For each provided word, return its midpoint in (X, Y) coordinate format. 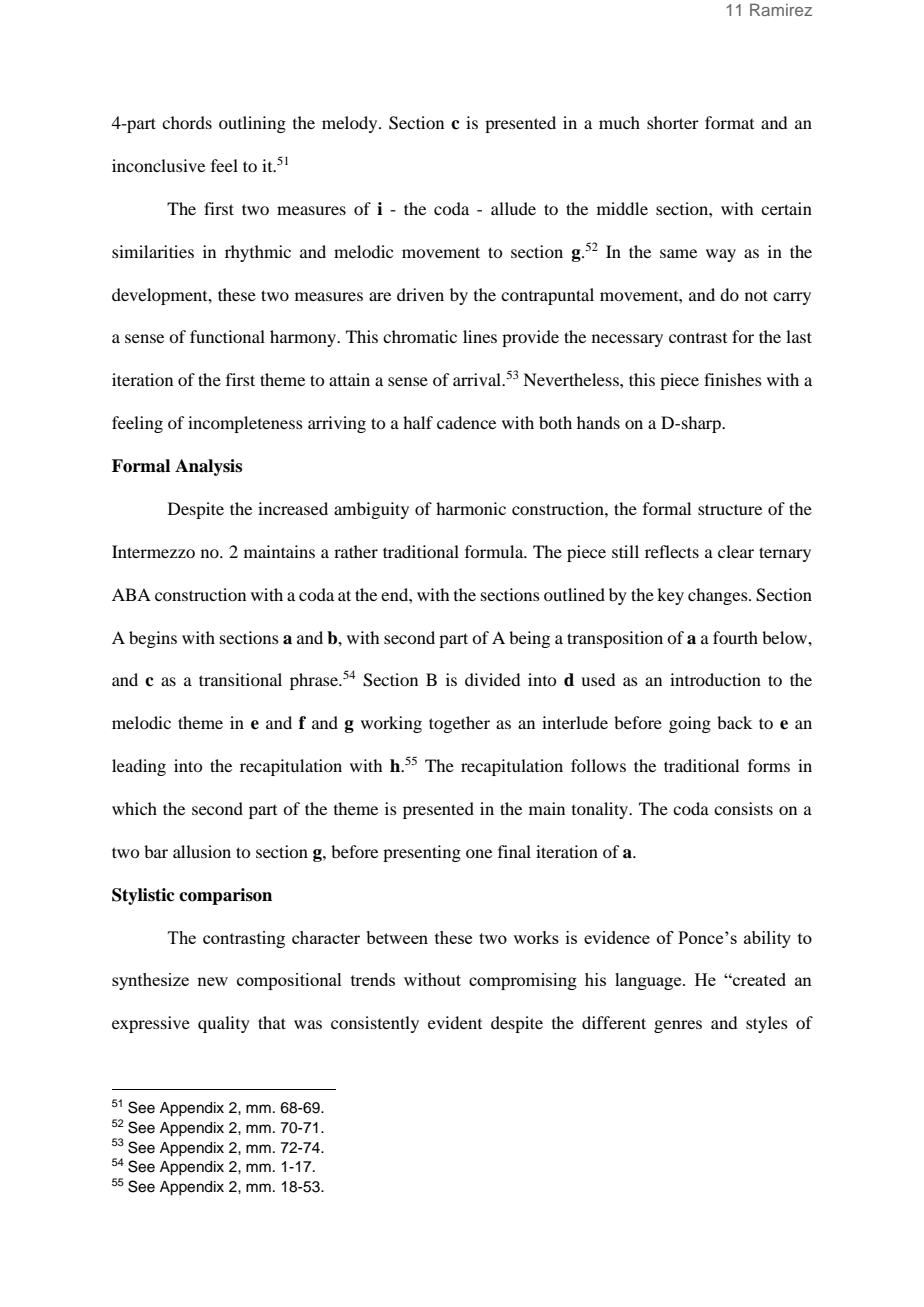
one (479, 853)
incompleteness (245, 424)
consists (743, 808)
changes (719, 596)
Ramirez (781, 9)
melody (351, 124)
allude (513, 208)
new (212, 981)
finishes (733, 379)
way (721, 255)
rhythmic (258, 253)
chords (187, 122)
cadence (466, 422)
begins (153, 639)
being (529, 639)
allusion (202, 851)
